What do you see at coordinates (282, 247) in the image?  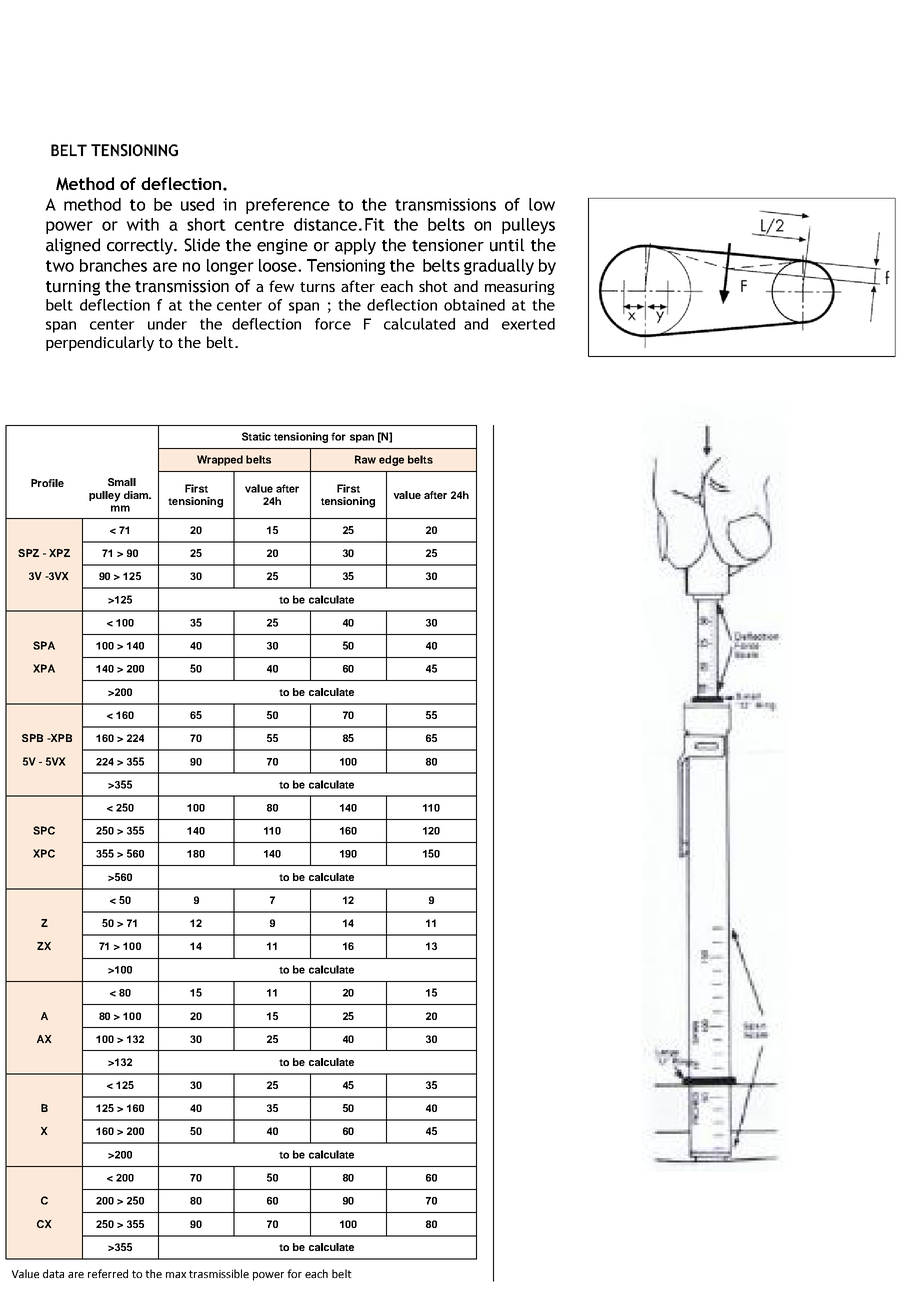 I see `engine` at bounding box center [282, 247].
